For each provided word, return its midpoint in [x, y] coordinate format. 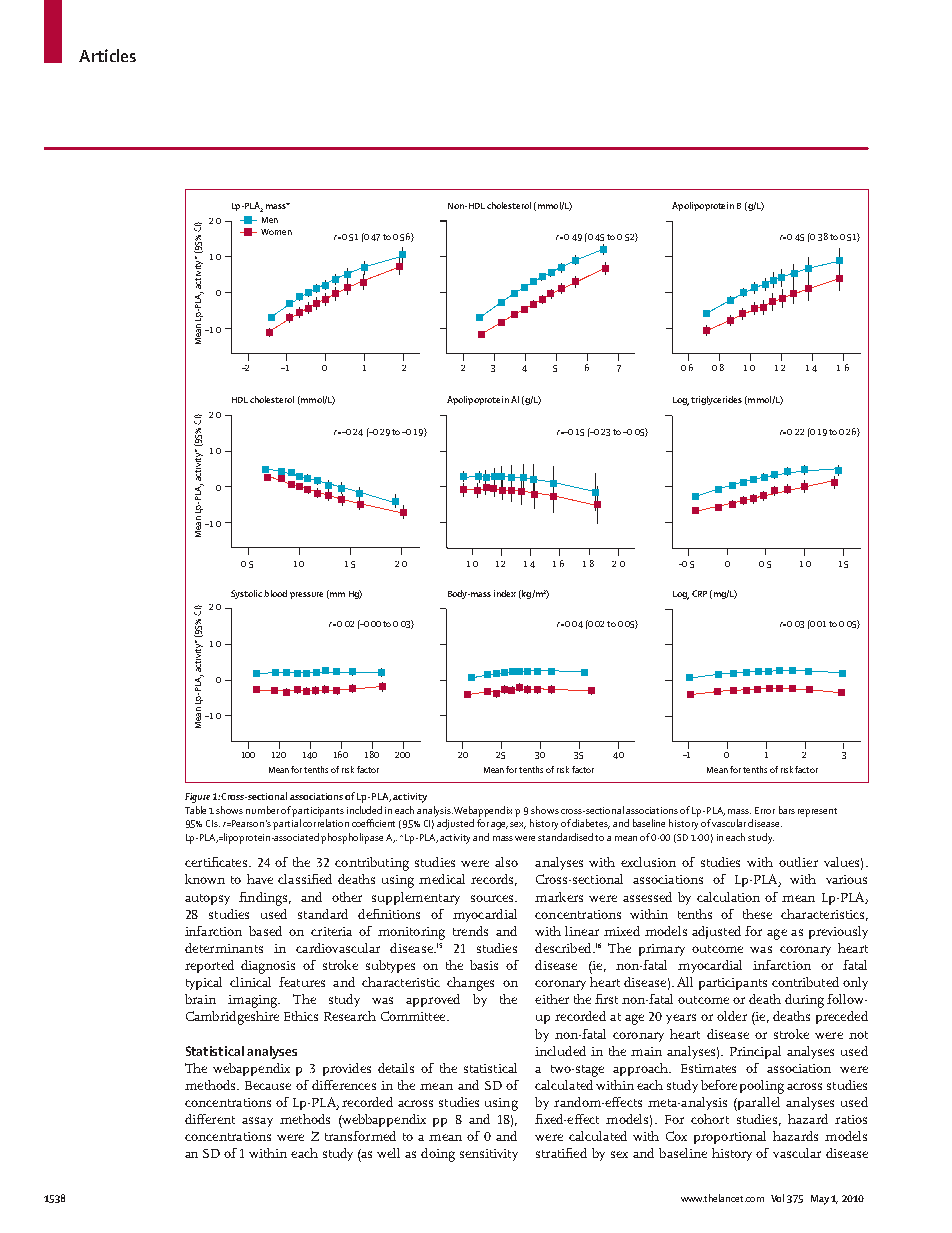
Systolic [246, 594]
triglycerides [716, 400]
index [505, 593]
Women [276, 232]
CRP [699, 593]
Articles [107, 55]
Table [195, 810]
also [506, 862]
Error [765, 810]
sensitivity [489, 1155]
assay [257, 1122]
